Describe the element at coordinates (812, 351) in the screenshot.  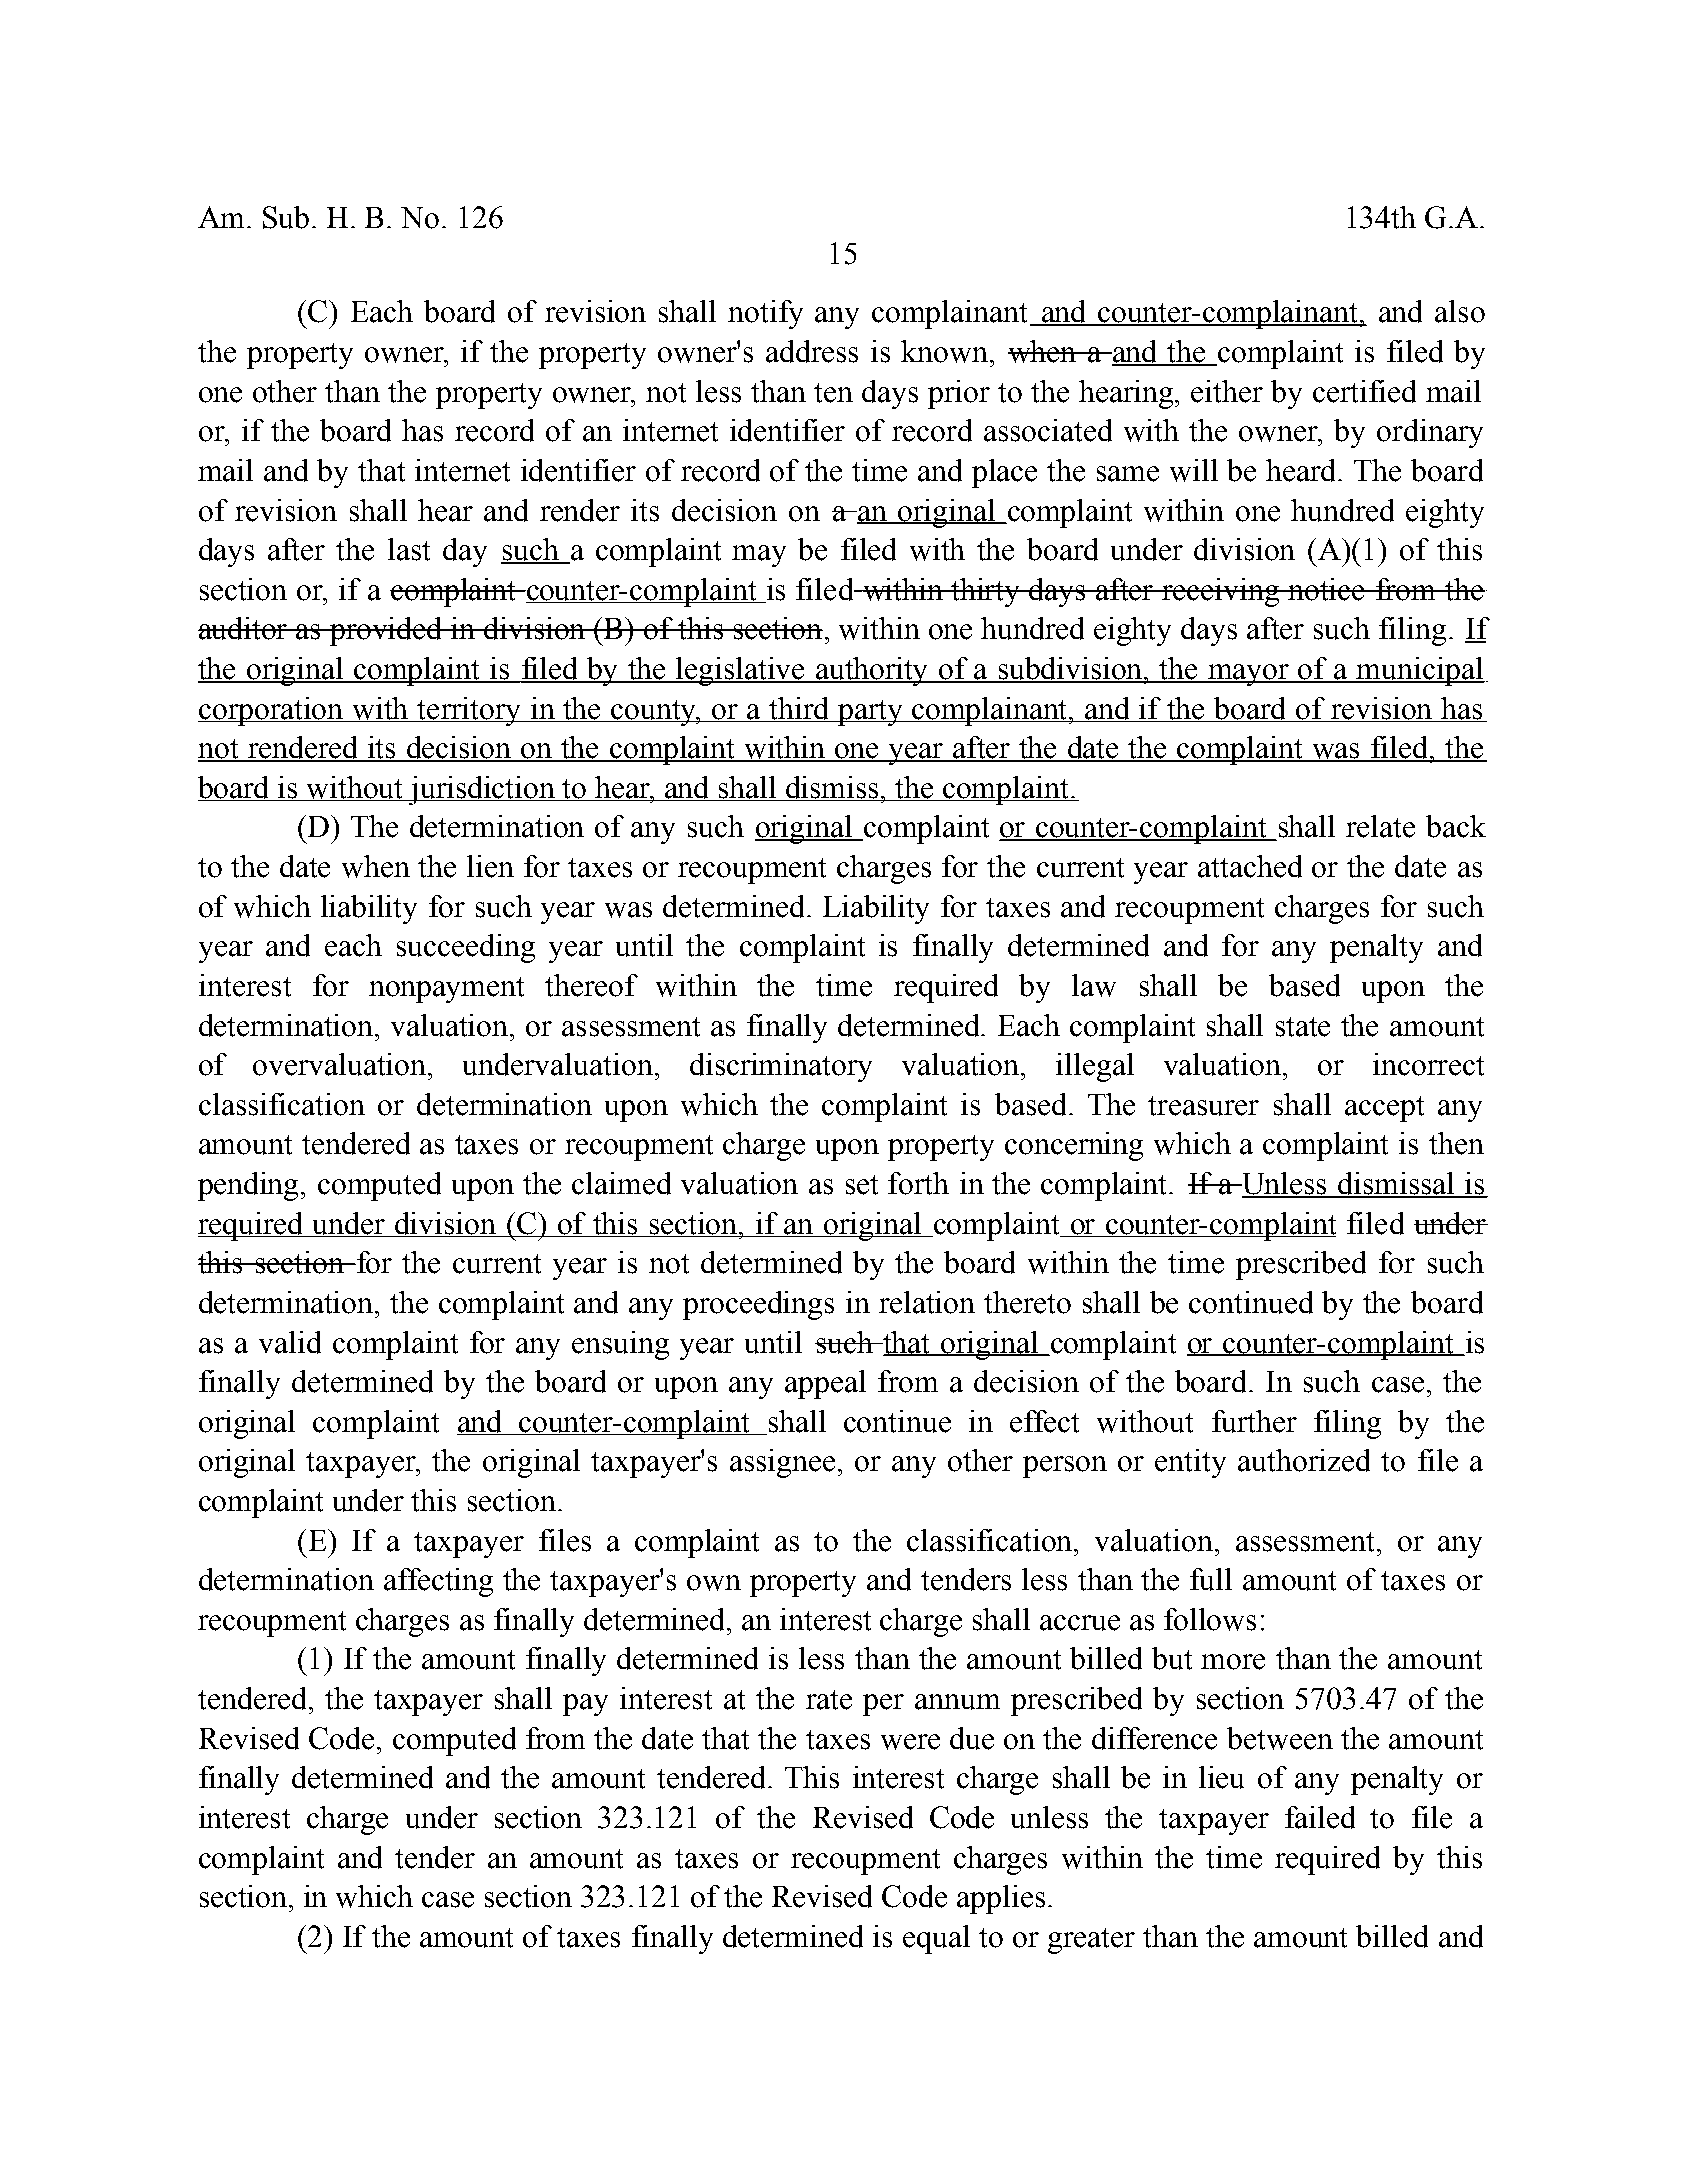
I see `address` at that location.
